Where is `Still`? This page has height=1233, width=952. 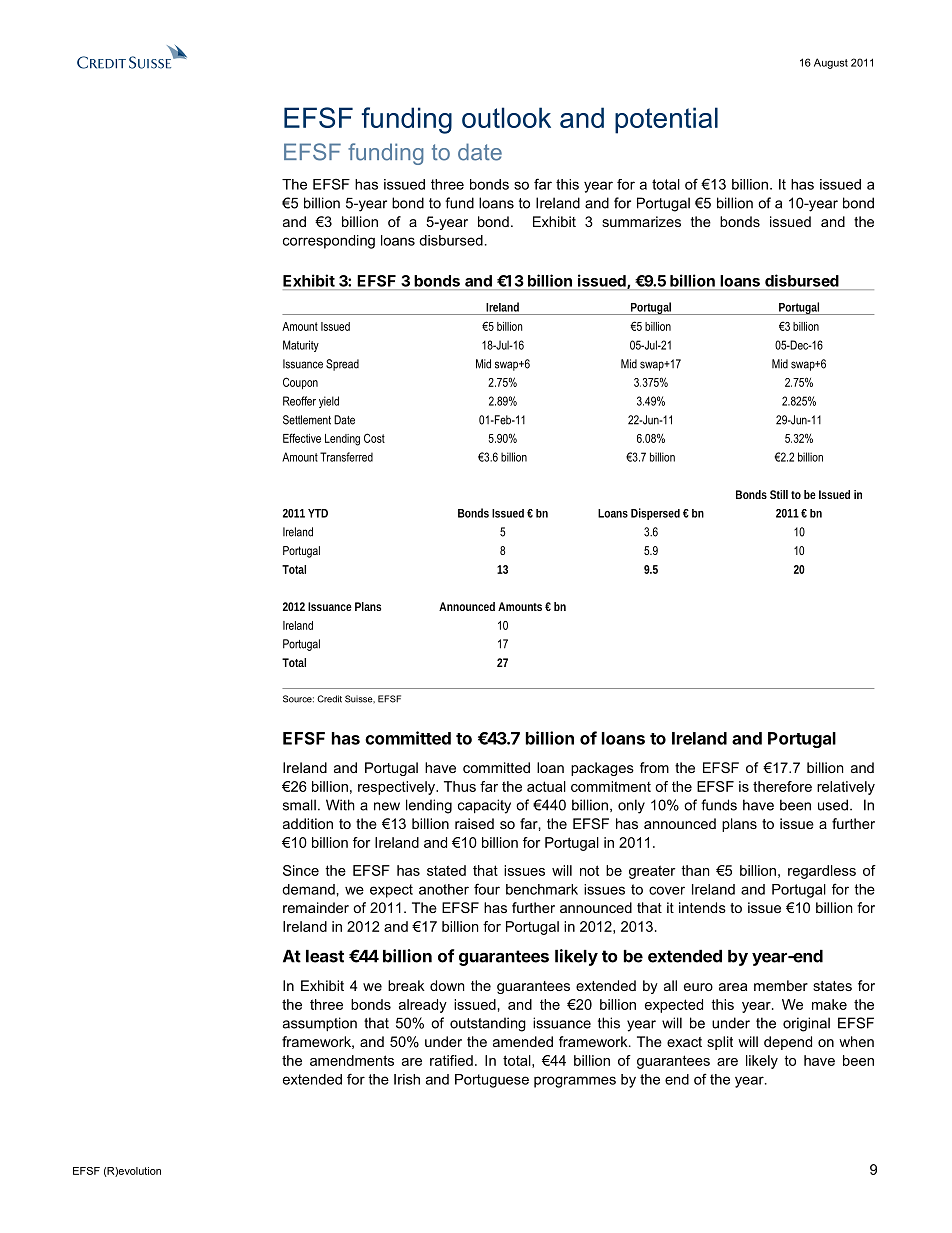 Still is located at coordinates (779, 494).
